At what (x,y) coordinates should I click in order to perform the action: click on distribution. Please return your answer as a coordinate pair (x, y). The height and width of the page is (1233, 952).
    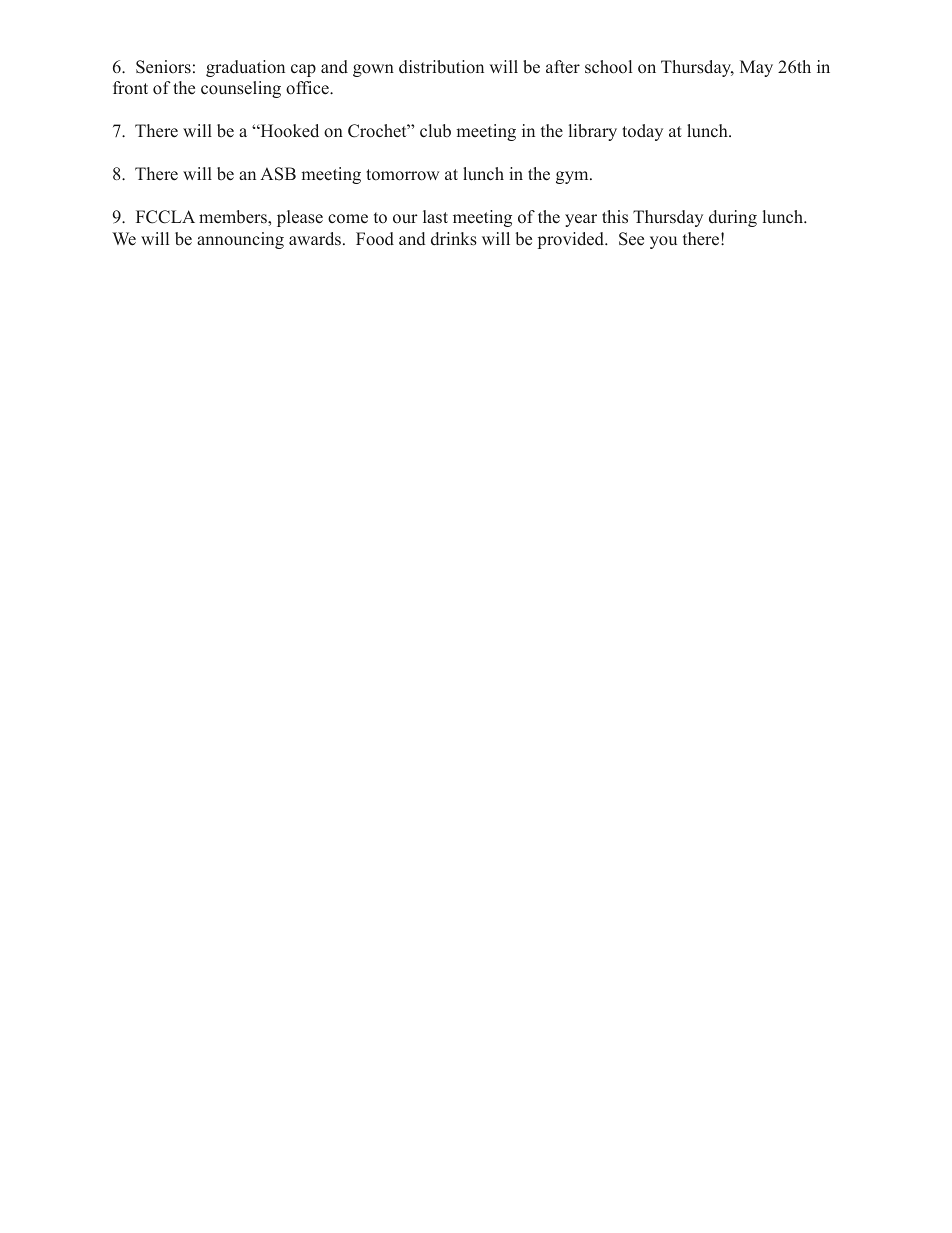
    Looking at the image, I should click on (441, 67).
